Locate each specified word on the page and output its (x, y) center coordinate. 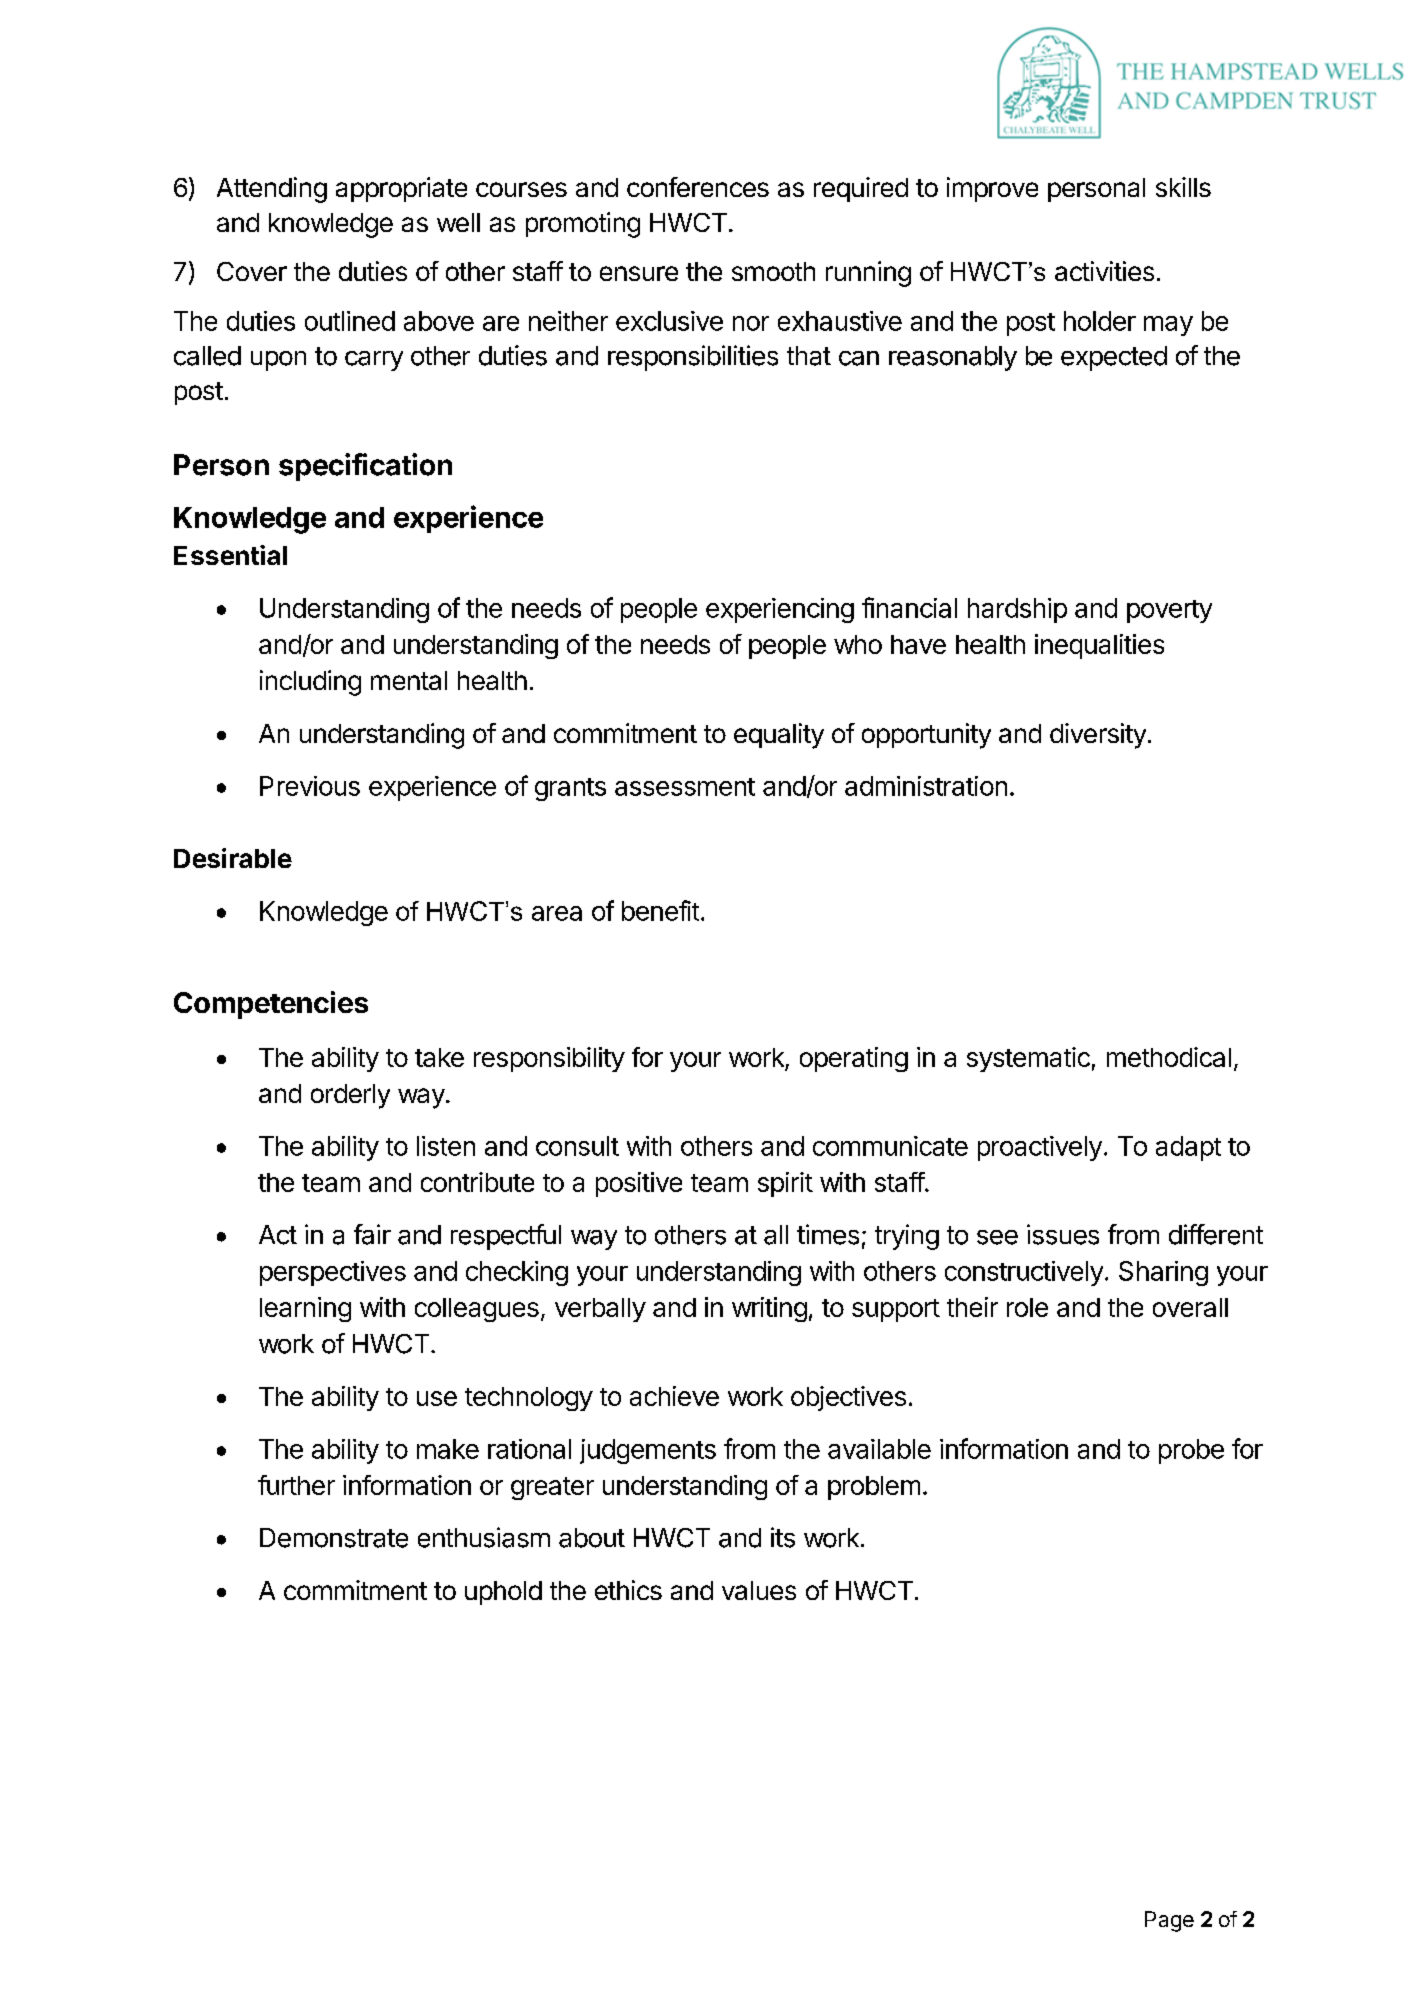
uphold (503, 1593)
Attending (272, 190)
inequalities (1099, 646)
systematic (1028, 1059)
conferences (698, 187)
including (310, 683)
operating (854, 1059)
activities (1104, 271)
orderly (350, 1096)
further (296, 1485)
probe (1191, 1451)
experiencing (780, 610)
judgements (648, 1451)
